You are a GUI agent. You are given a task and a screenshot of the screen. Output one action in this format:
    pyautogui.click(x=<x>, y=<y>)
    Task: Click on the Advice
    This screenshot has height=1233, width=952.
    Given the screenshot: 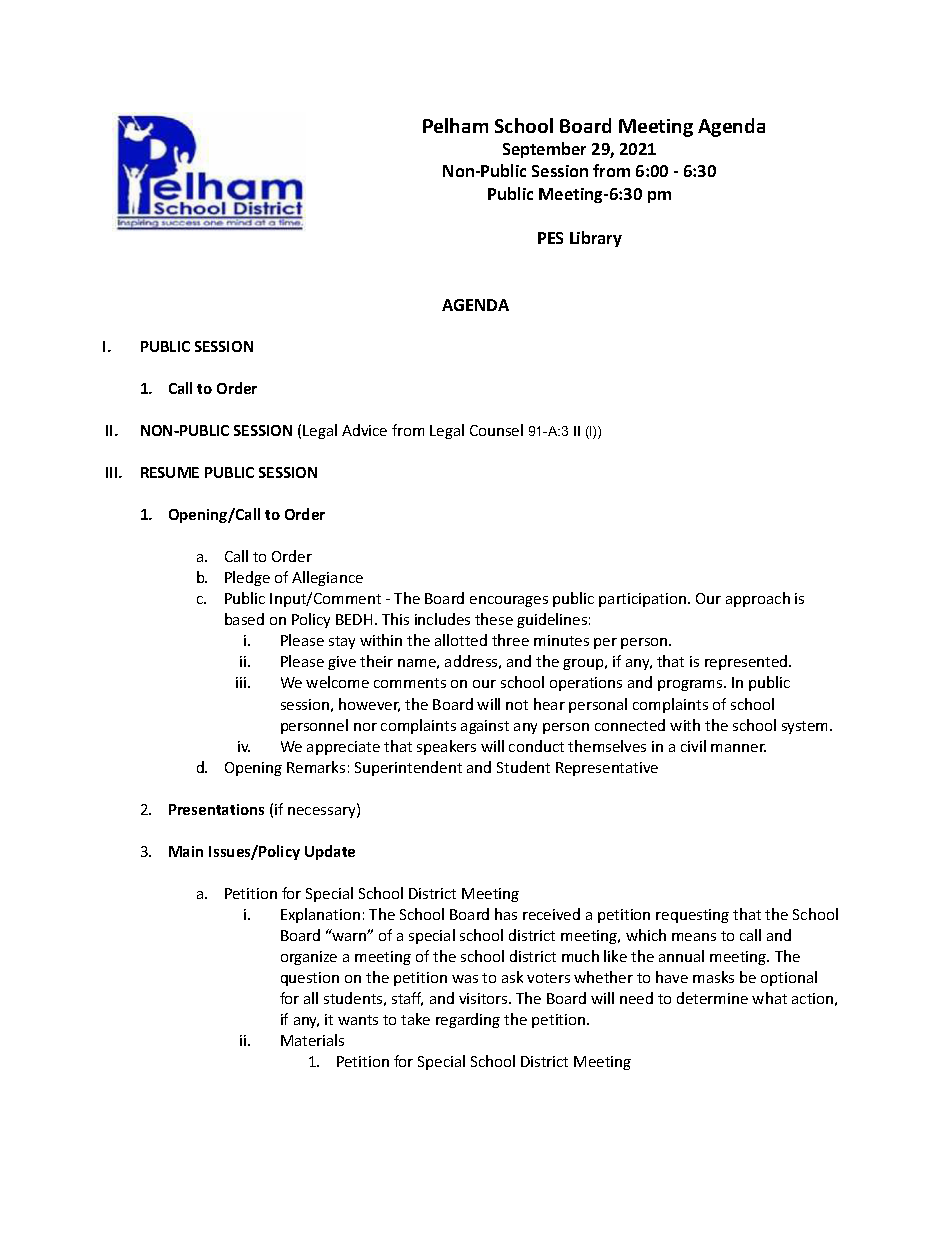 What is the action you would take?
    pyautogui.click(x=364, y=430)
